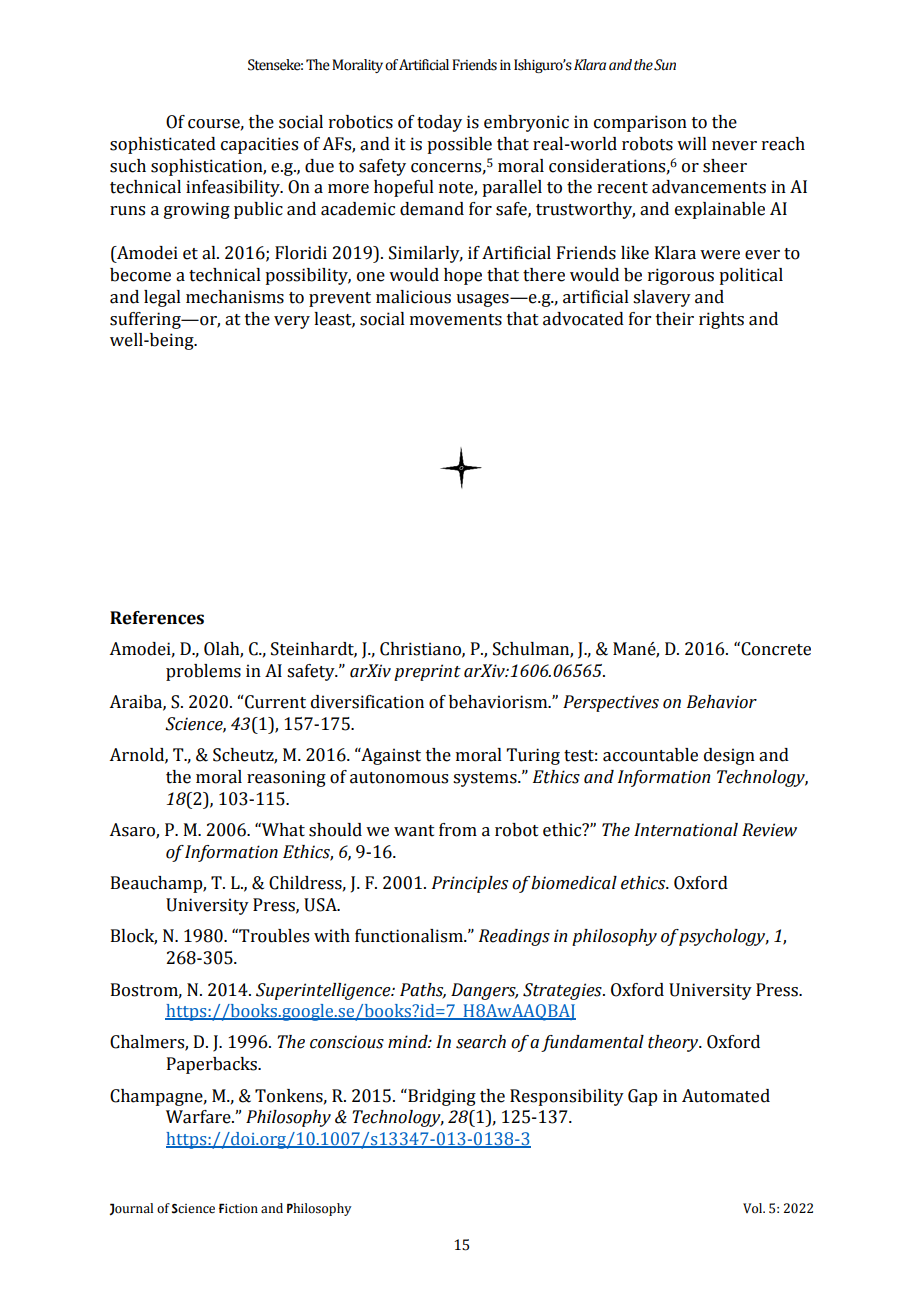 The width and height of the page is (924, 1308). Describe the element at coordinates (611, 703) in the page. I see `Perspectives` at that location.
